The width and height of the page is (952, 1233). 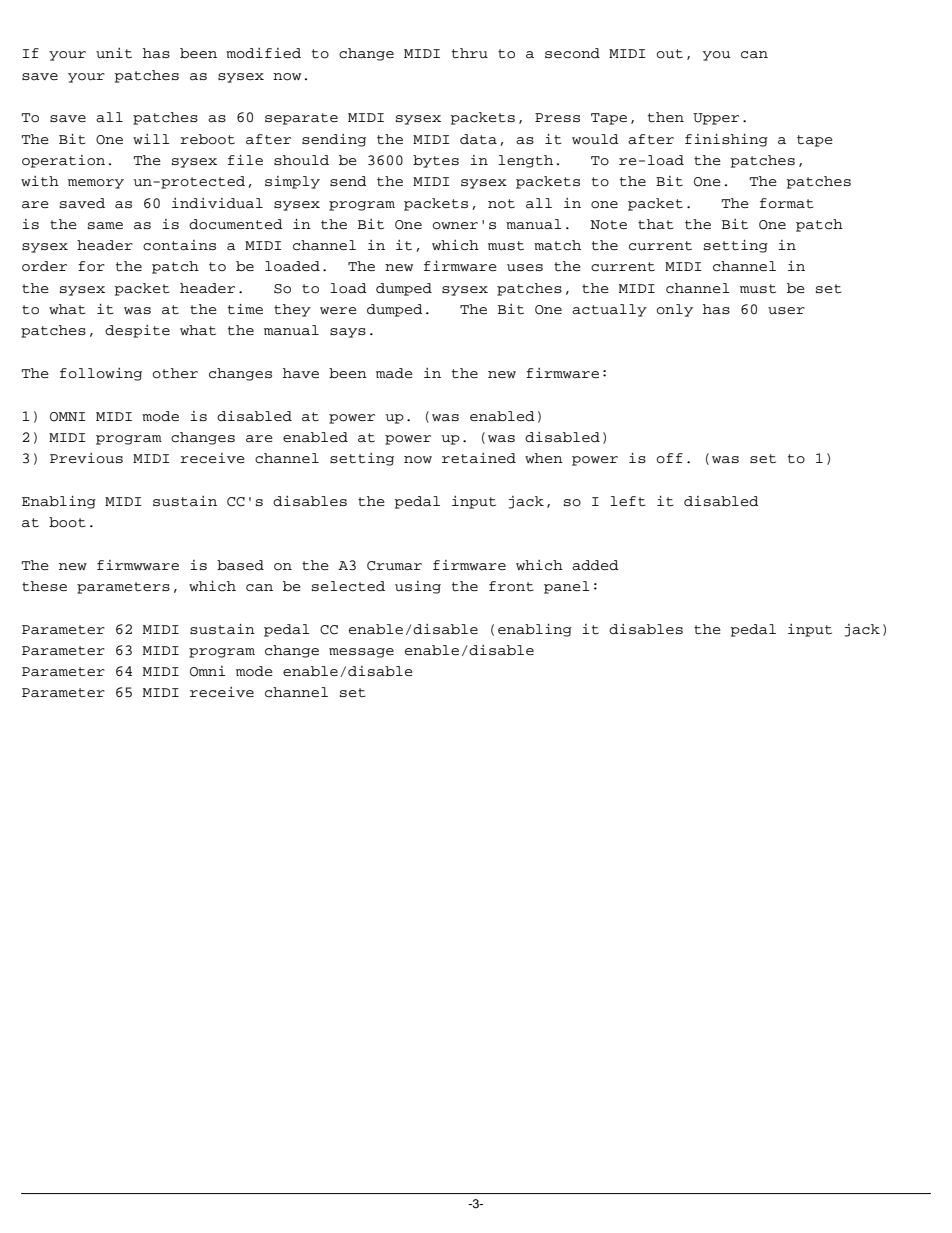 What do you see at coordinates (567, 587) in the page?
I see `panel` at bounding box center [567, 587].
